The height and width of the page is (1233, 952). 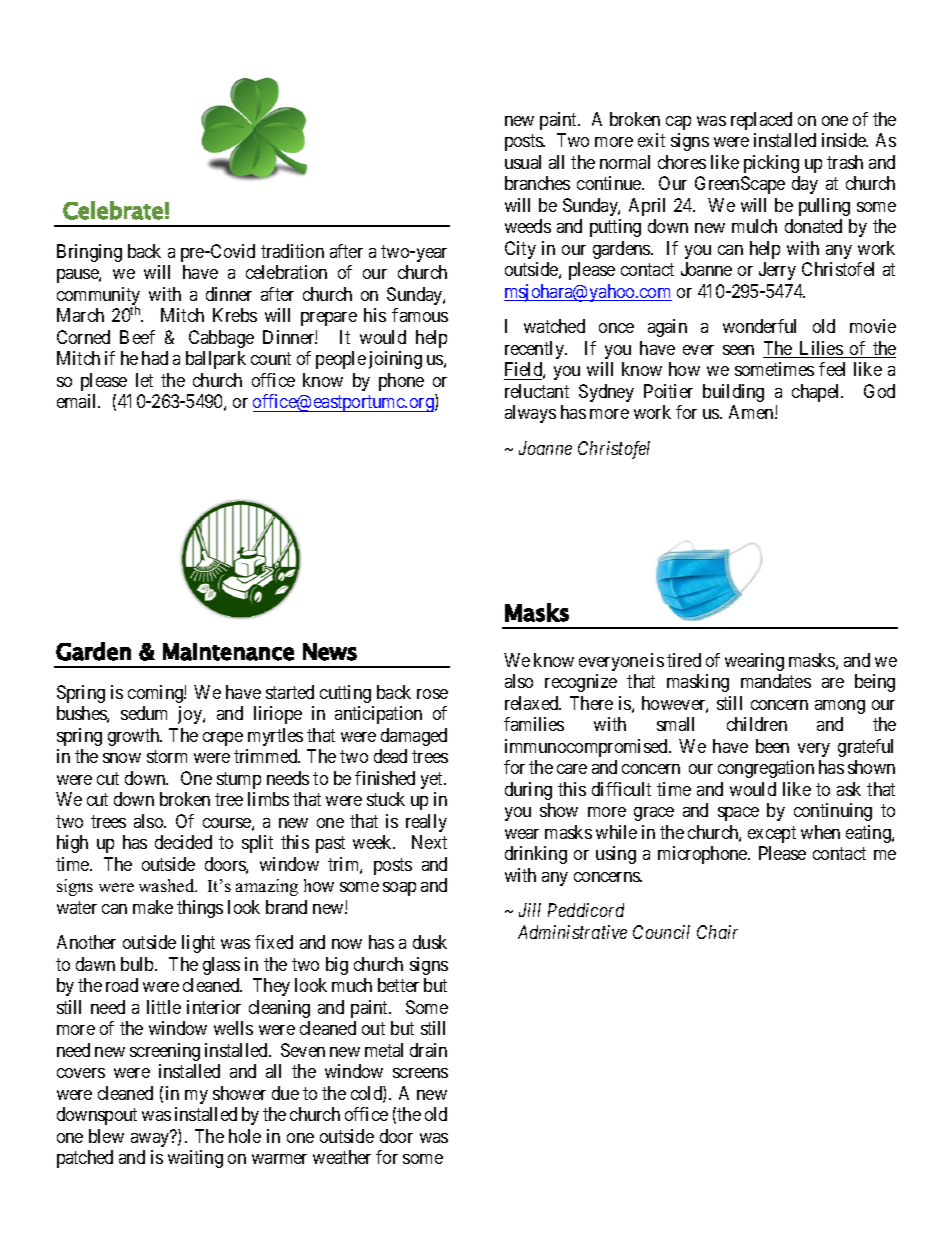 What do you see at coordinates (168, 885) in the page?
I see `washed` at bounding box center [168, 885].
